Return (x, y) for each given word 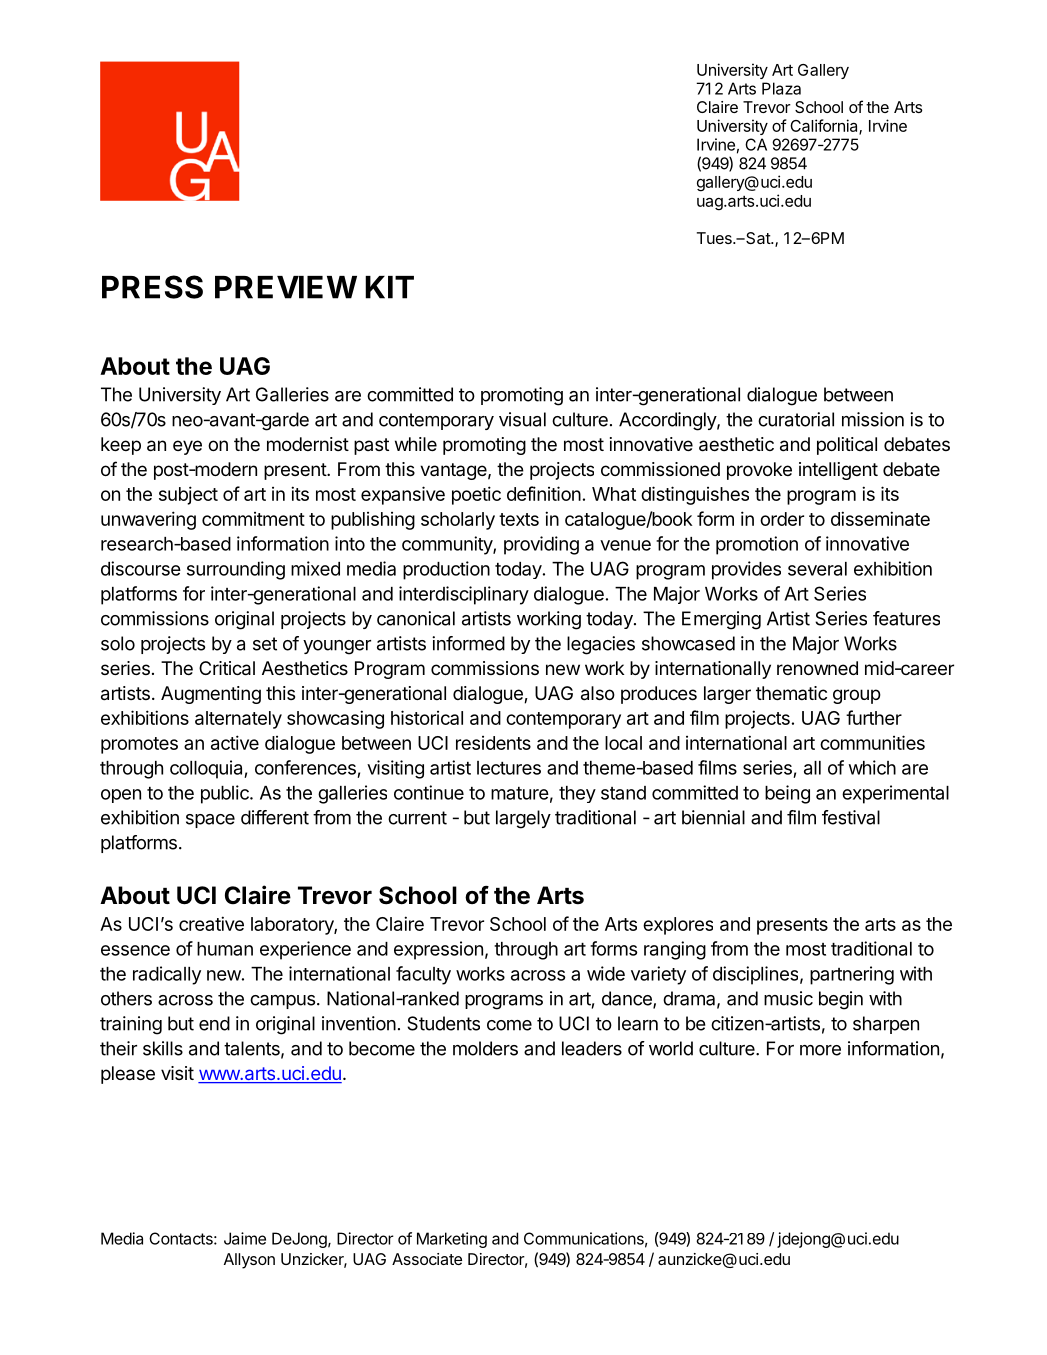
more (820, 1050)
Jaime (245, 1238)
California (825, 127)
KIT (389, 287)
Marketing (452, 1240)
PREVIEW (286, 287)
